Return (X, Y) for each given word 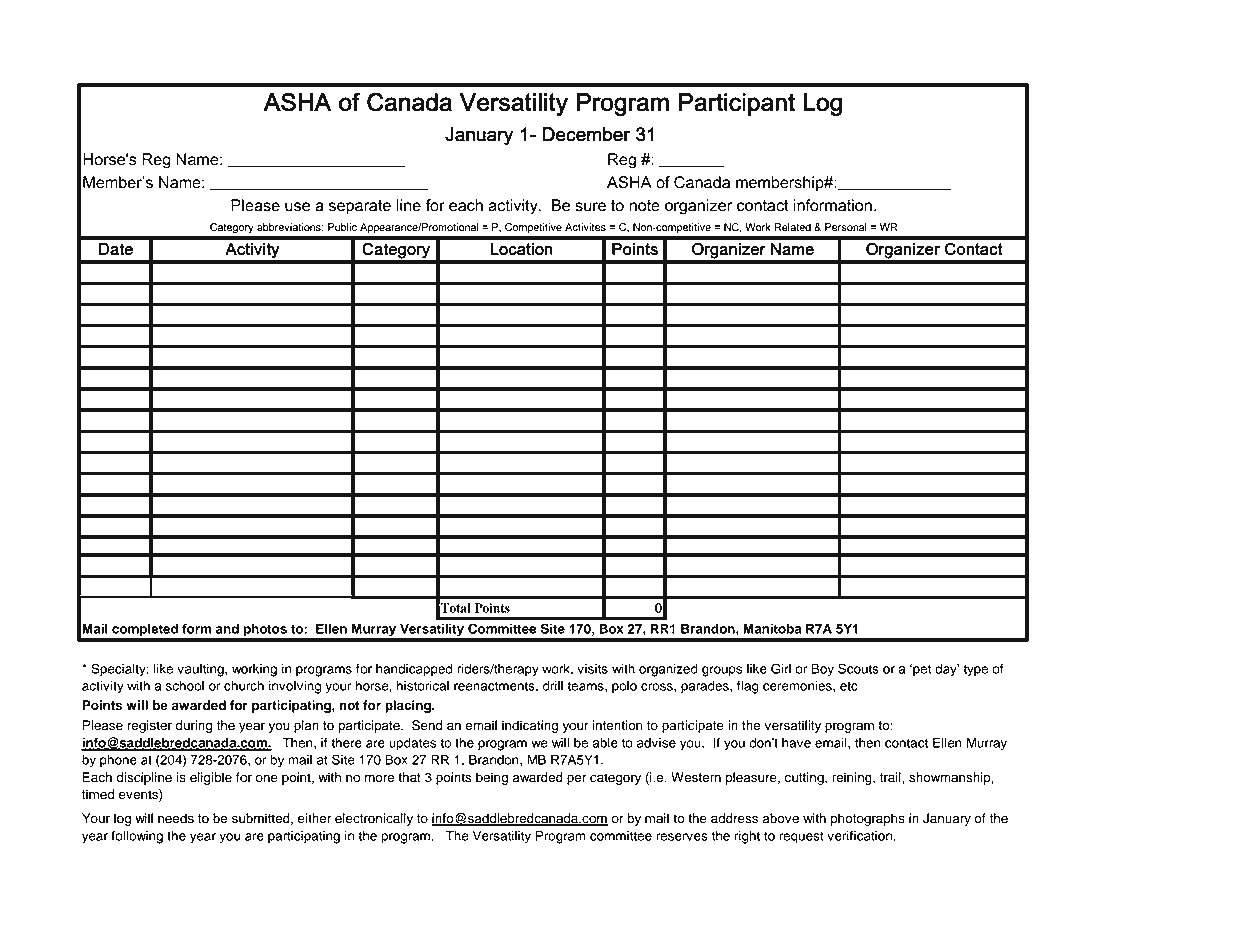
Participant (737, 104)
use (297, 207)
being (492, 778)
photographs (868, 819)
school (185, 686)
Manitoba (772, 628)
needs (176, 818)
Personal (846, 227)
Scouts (858, 668)
